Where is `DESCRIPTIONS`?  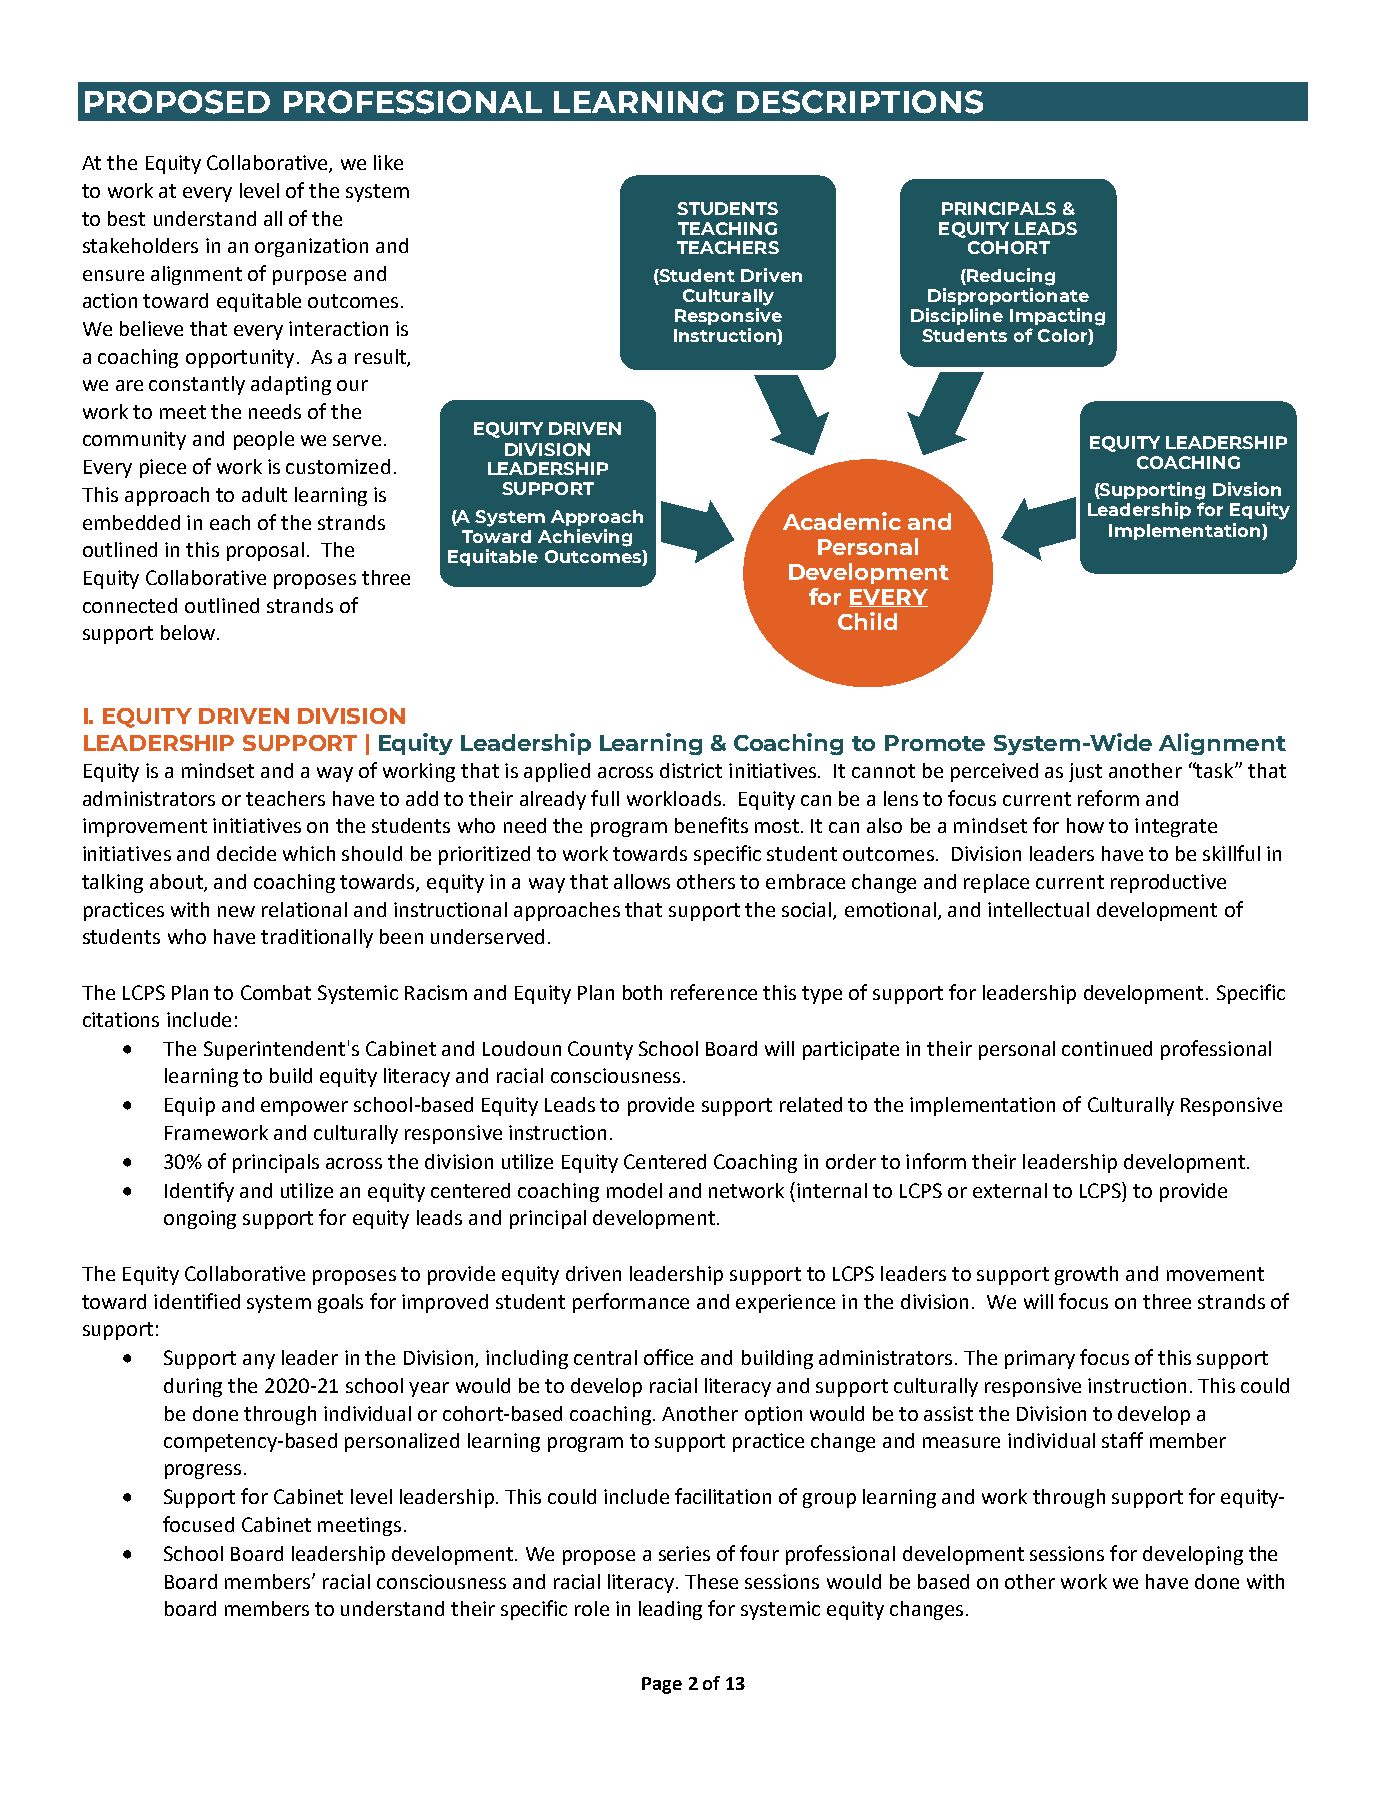
DESCRIPTIONS is located at coordinates (860, 102).
